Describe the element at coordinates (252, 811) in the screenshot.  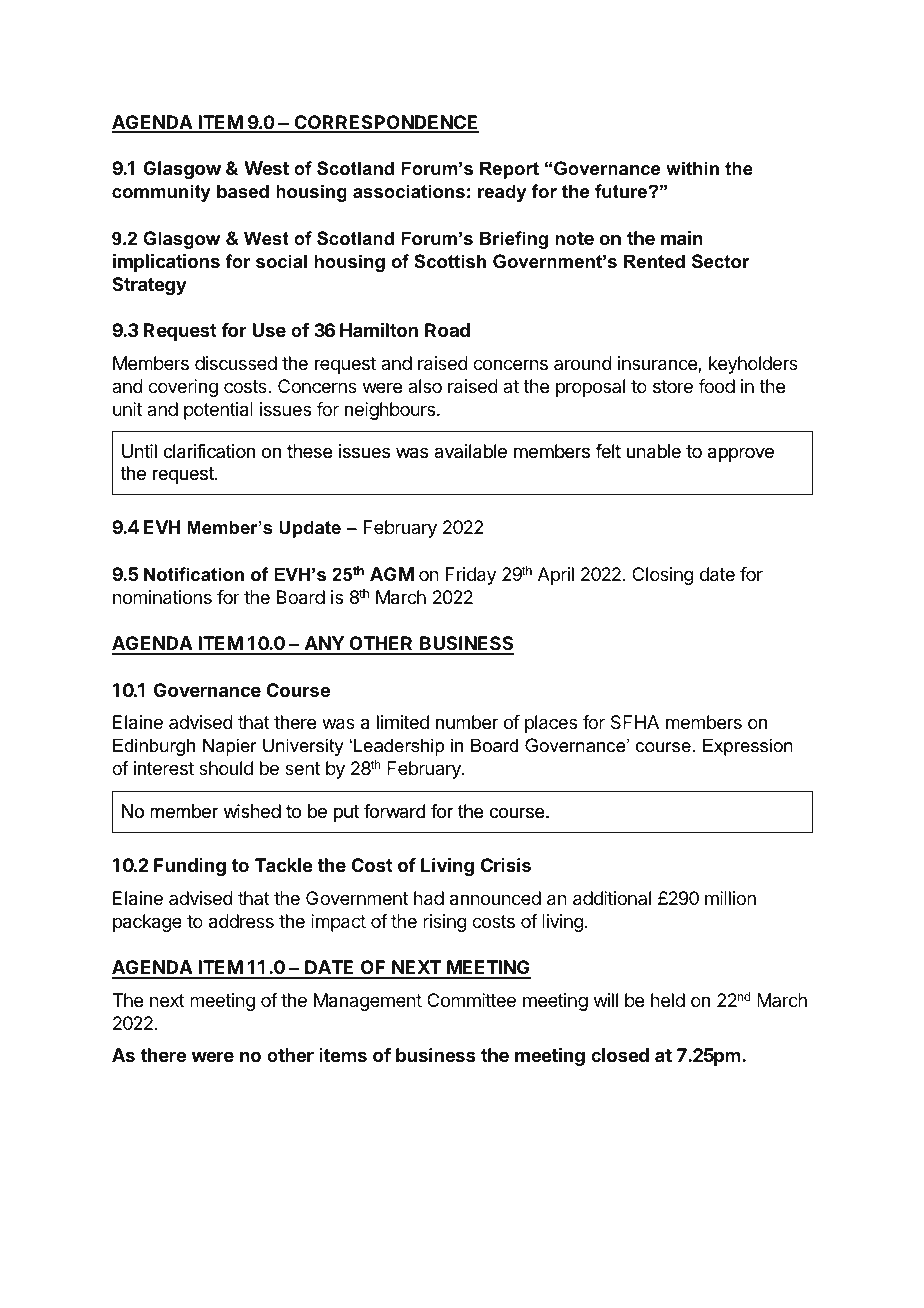
I see `wished` at that location.
